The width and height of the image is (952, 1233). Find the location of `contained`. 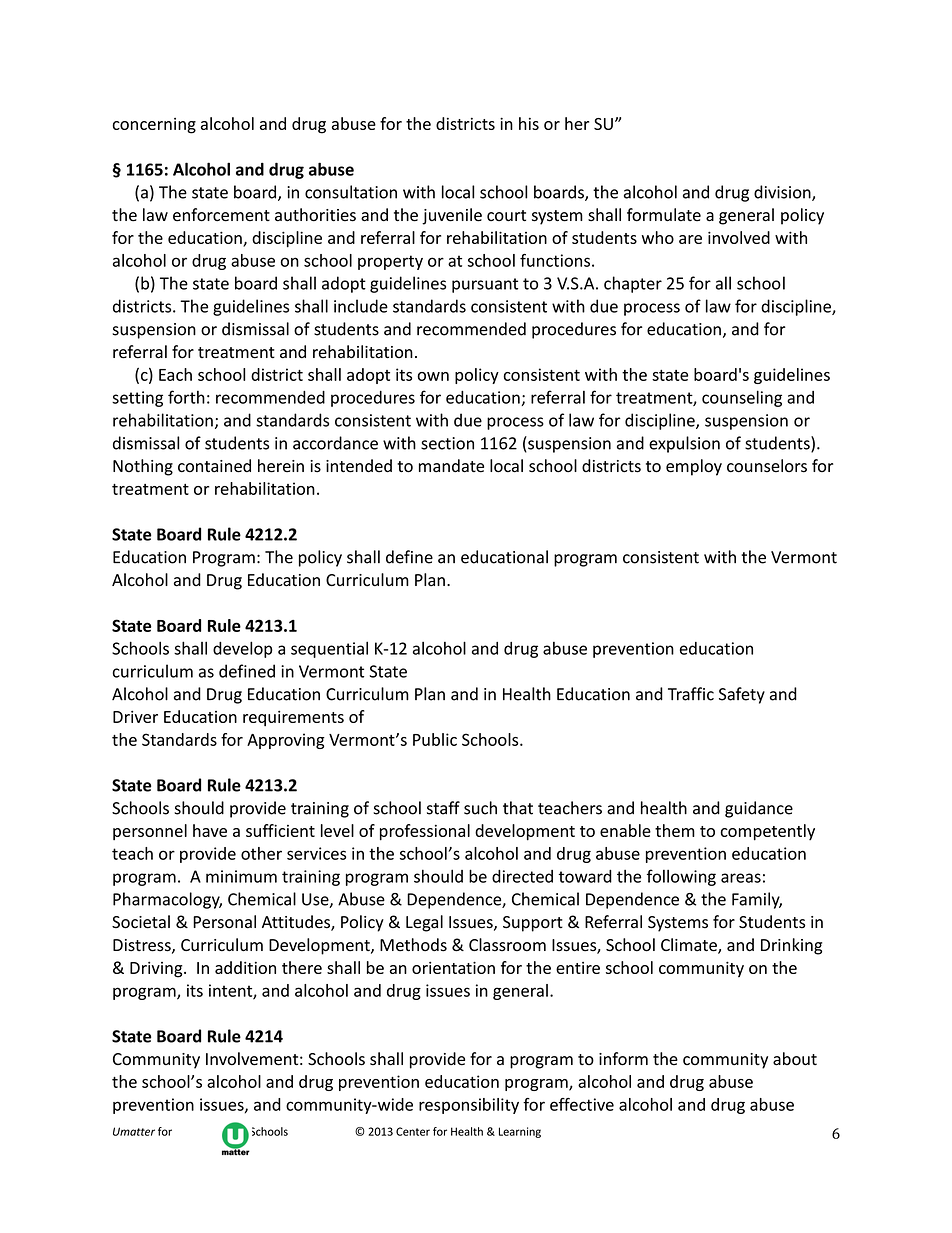

contained is located at coordinates (214, 466).
